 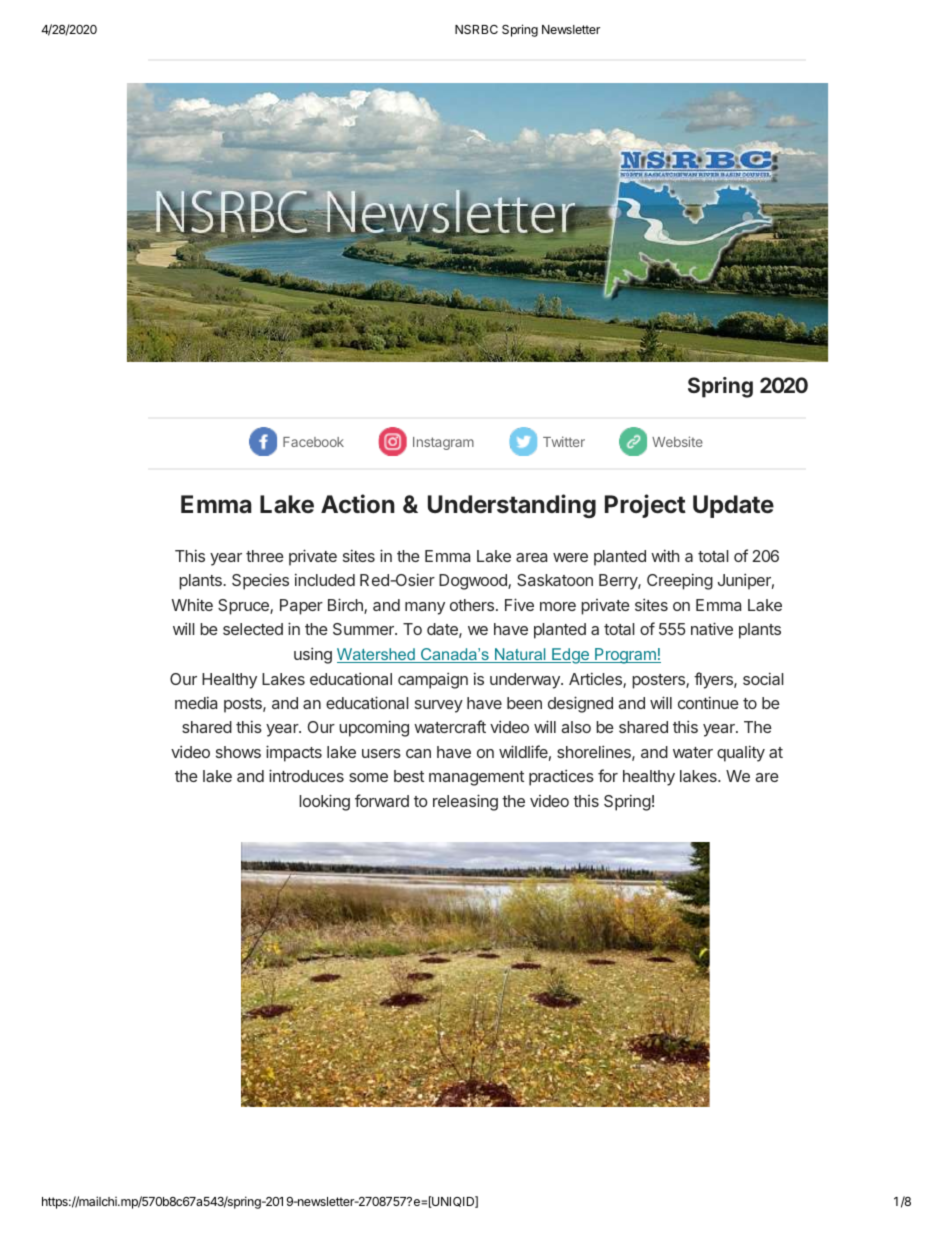 What do you see at coordinates (520, 655) in the page?
I see `Natural` at bounding box center [520, 655].
